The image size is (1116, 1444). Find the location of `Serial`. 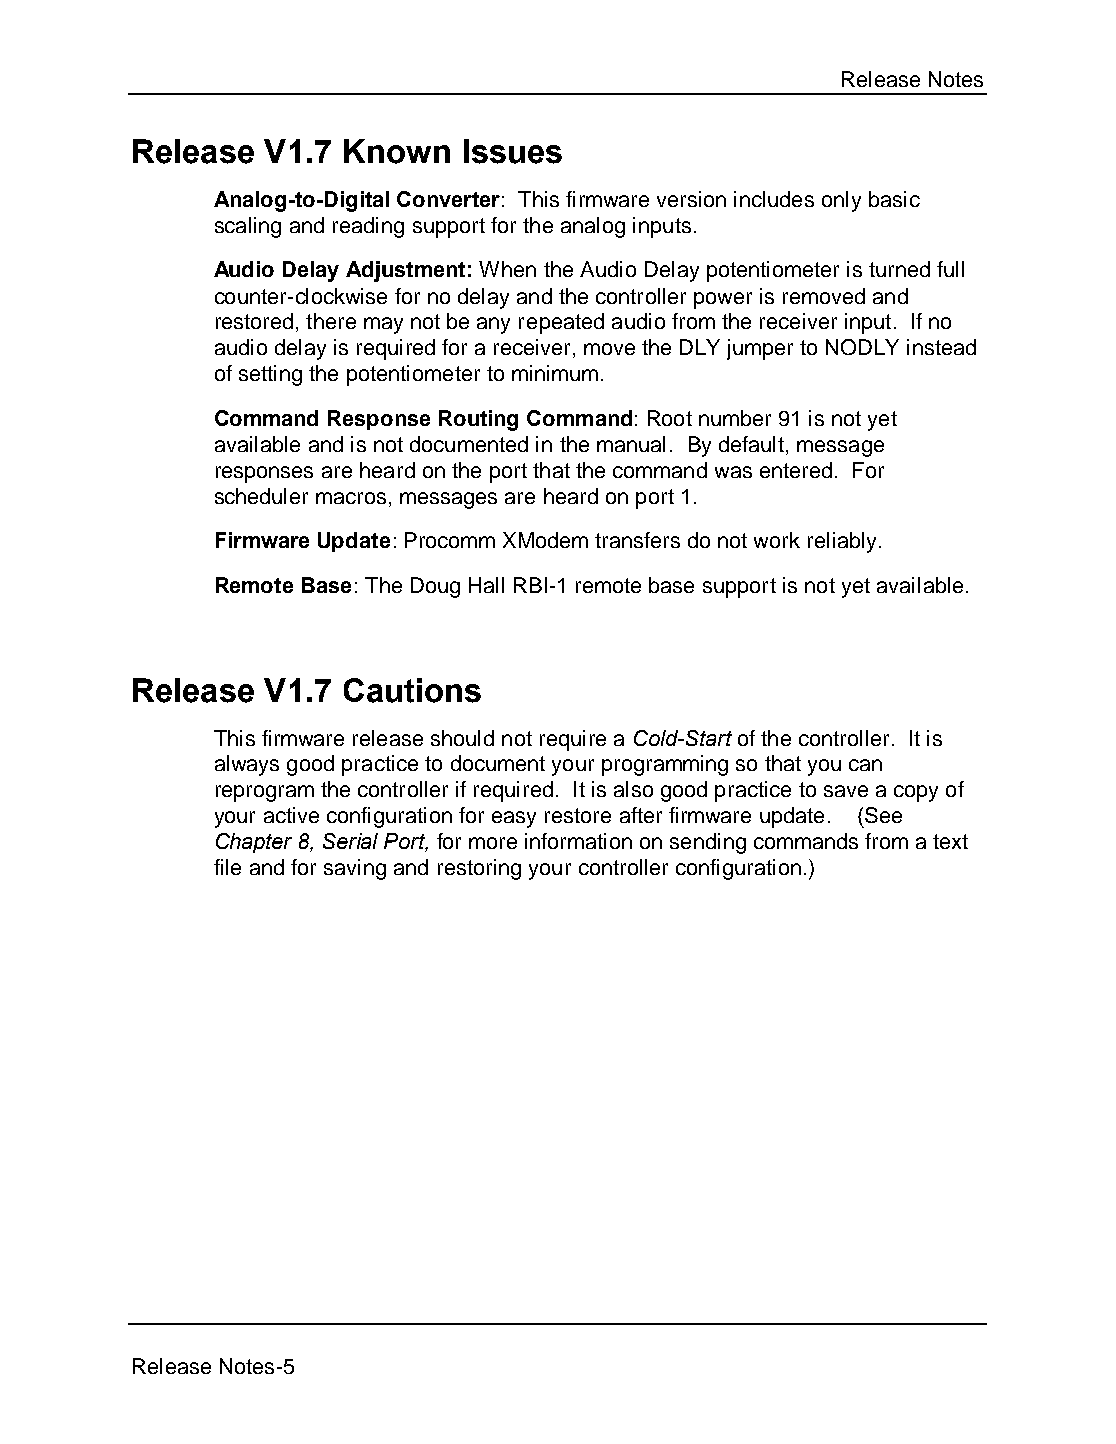

Serial is located at coordinates (350, 841).
